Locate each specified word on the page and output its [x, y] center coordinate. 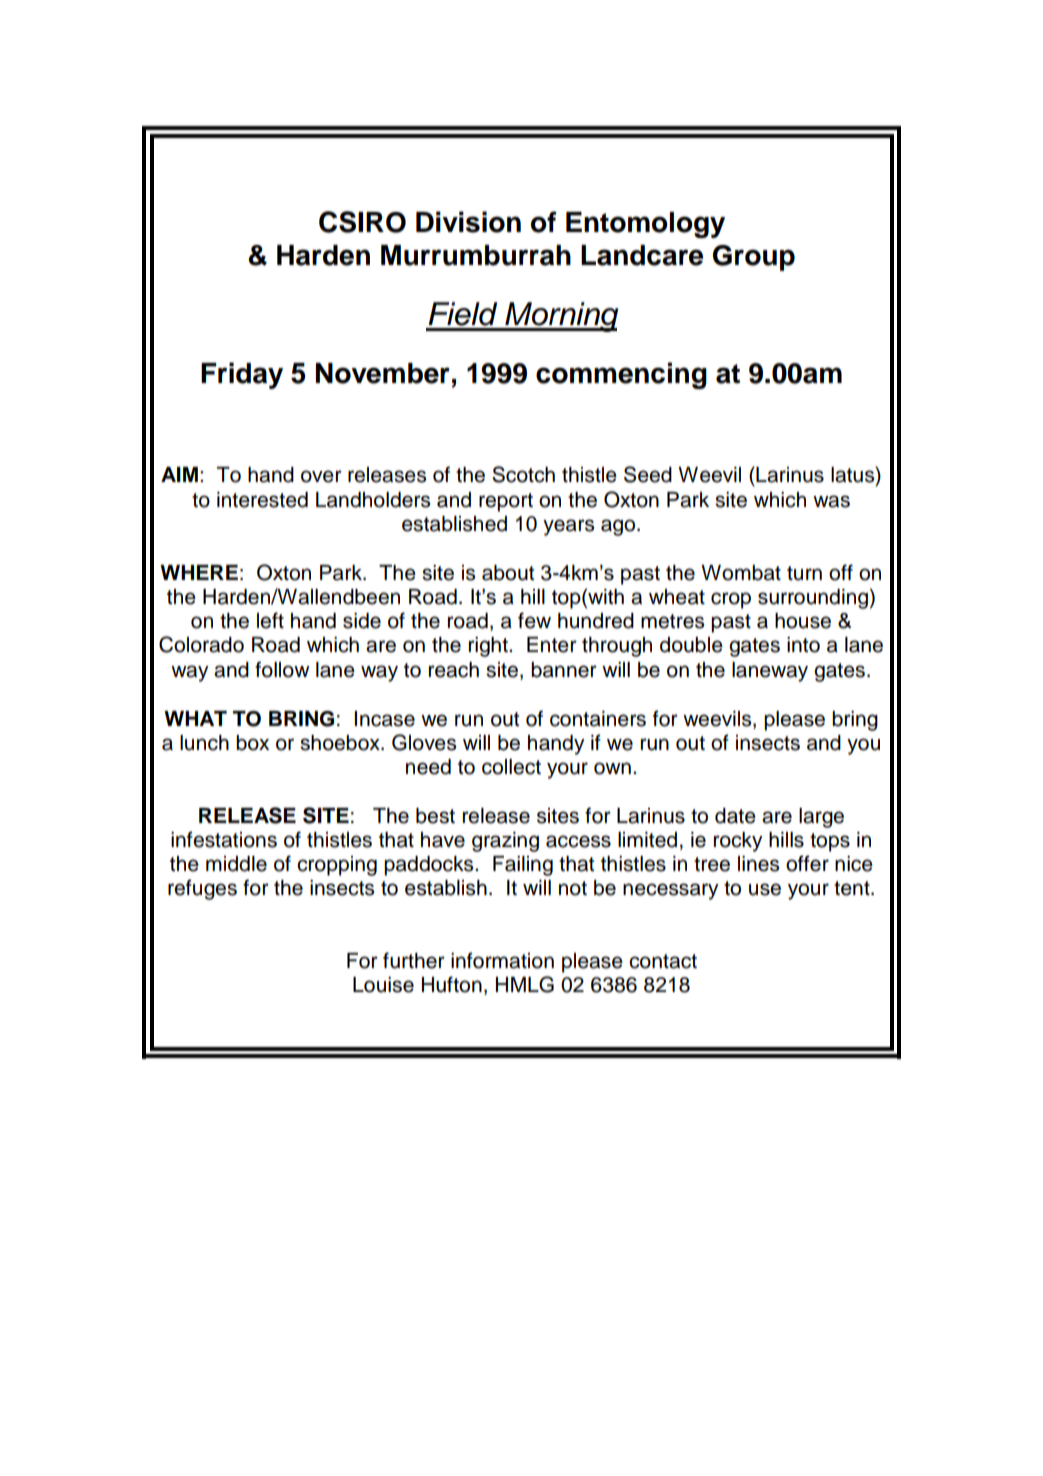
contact [663, 961]
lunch [204, 743]
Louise [383, 985]
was [831, 501]
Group [754, 258]
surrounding [813, 599]
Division [468, 222]
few [534, 620]
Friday [242, 375]
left [270, 620]
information [502, 960]
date [735, 816]
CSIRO [362, 222]
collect [511, 767]
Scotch [523, 474]
